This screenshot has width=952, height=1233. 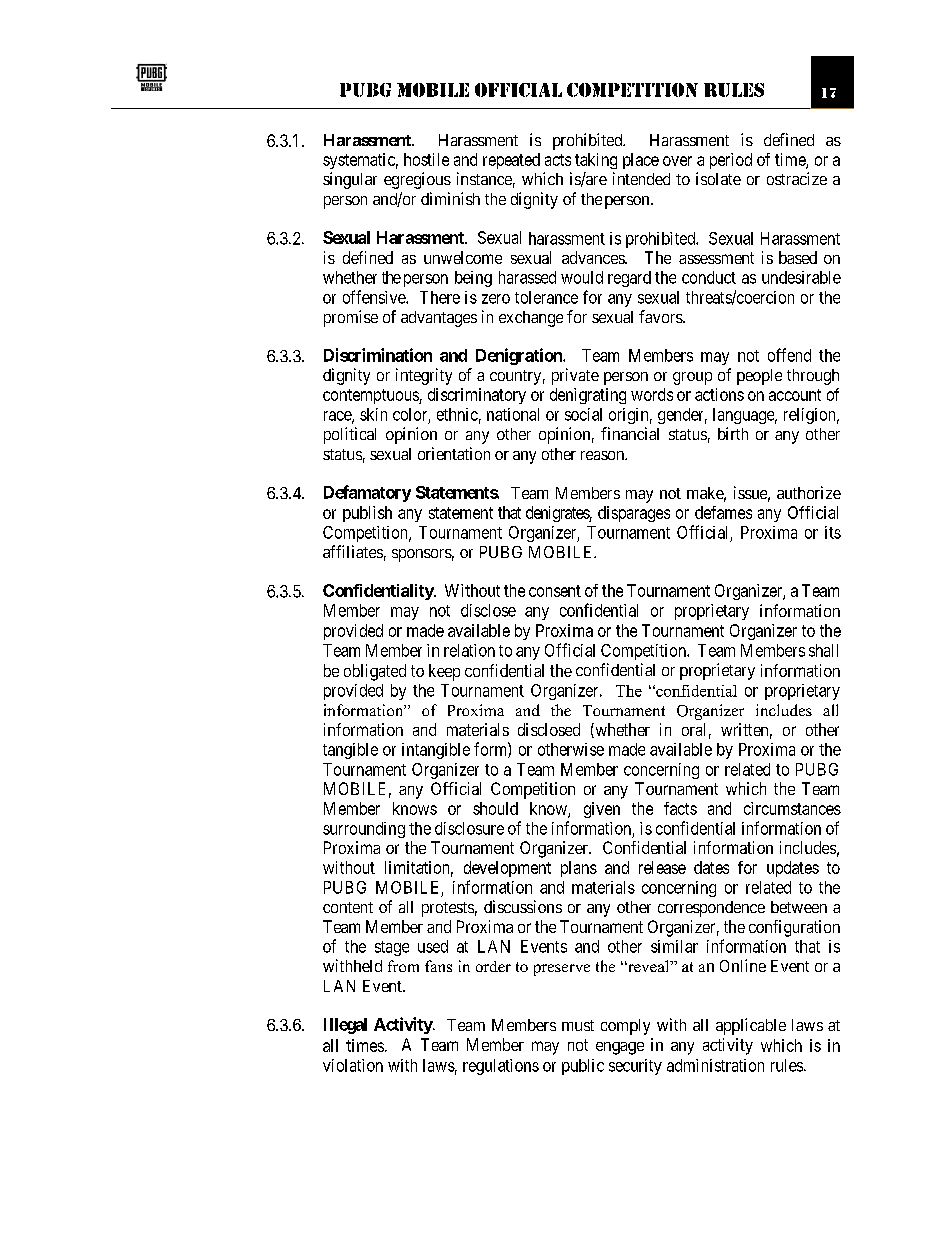 What do you see at coordinates (797, 178) in the screenshot?
I see `ostracize` at bounding box center [797, 178].
